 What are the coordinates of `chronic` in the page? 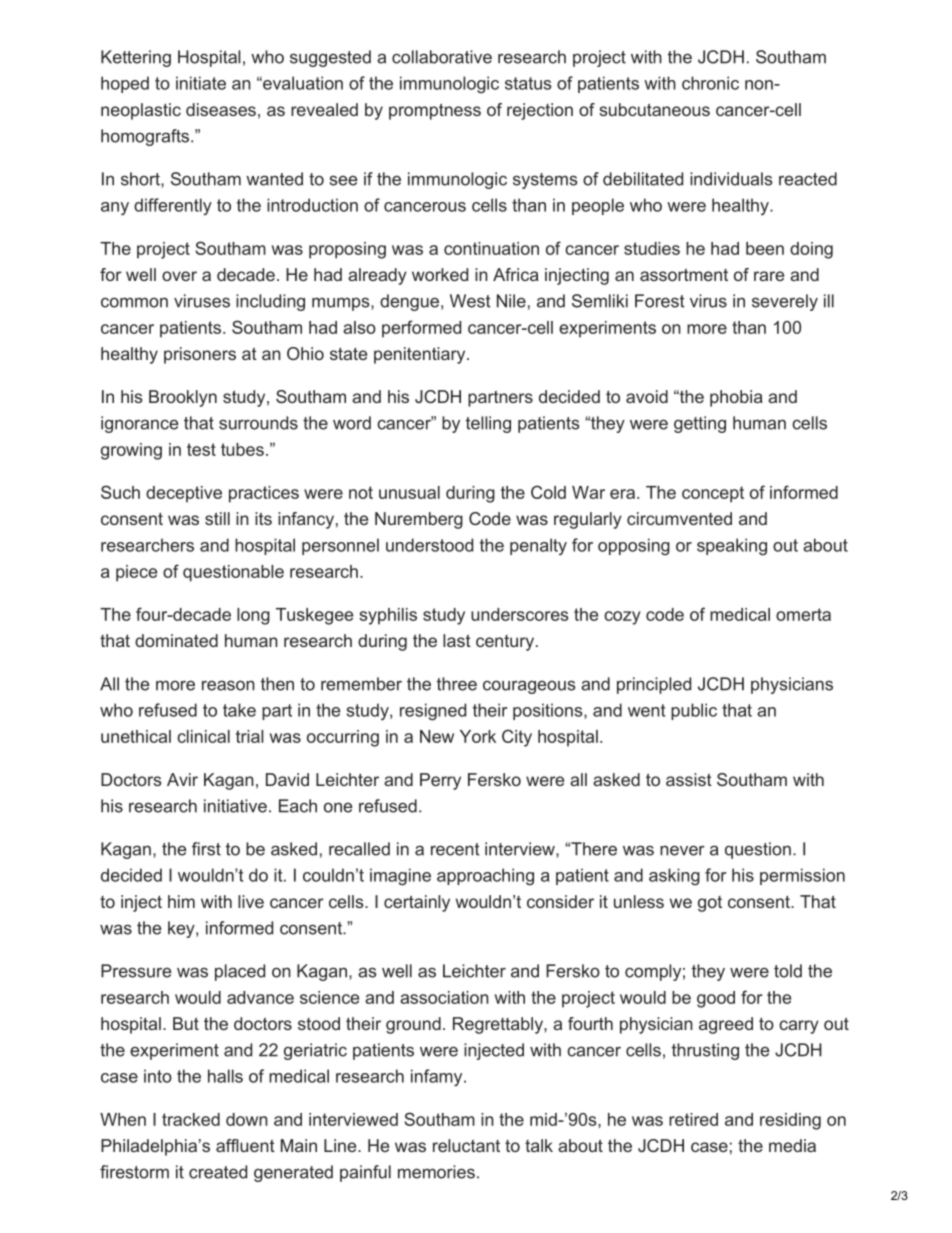 It's located at (710, 83).
